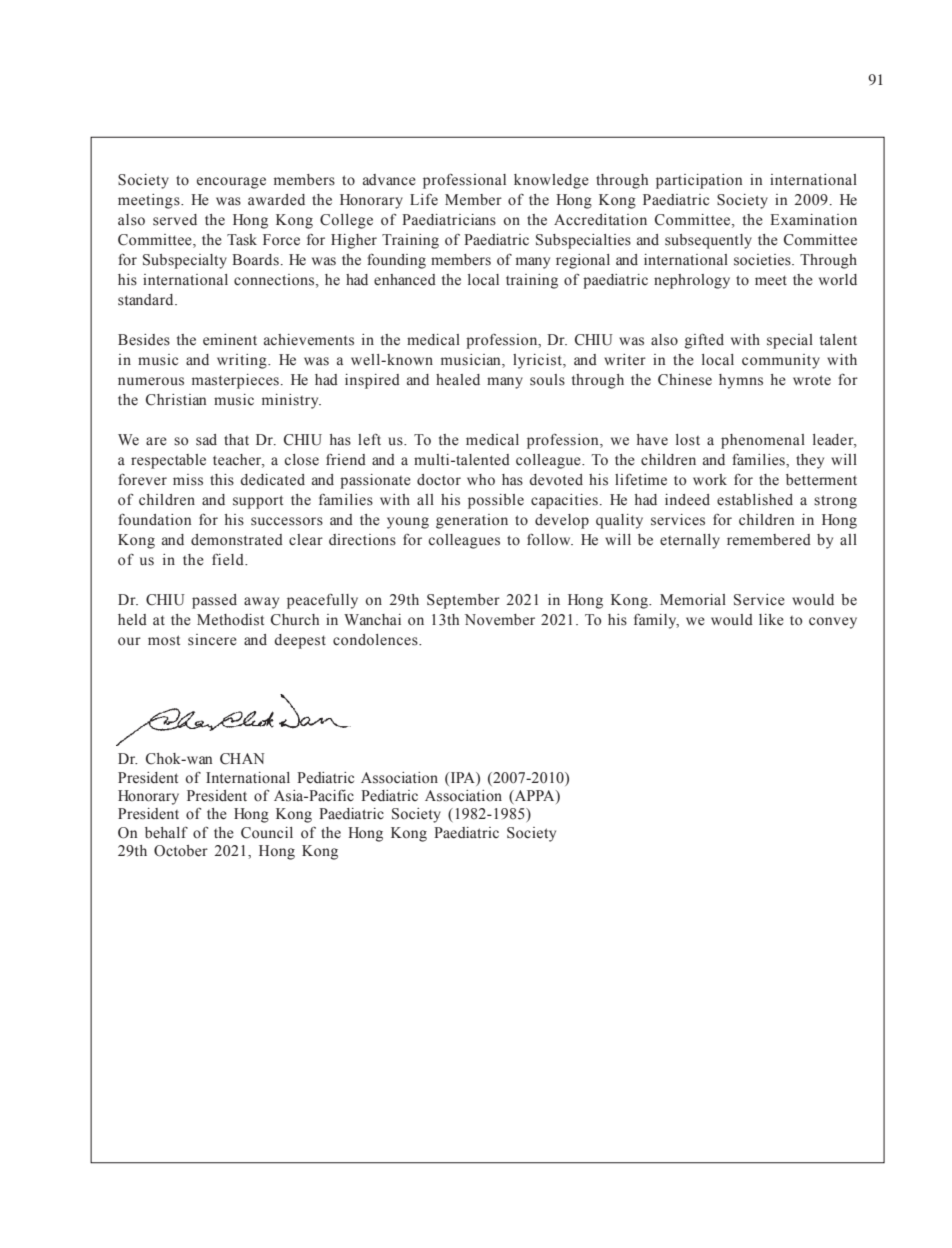 Image resolution: width=952 pixels, height=1248 pixels. I want to click on Council, so click(267, 833).
